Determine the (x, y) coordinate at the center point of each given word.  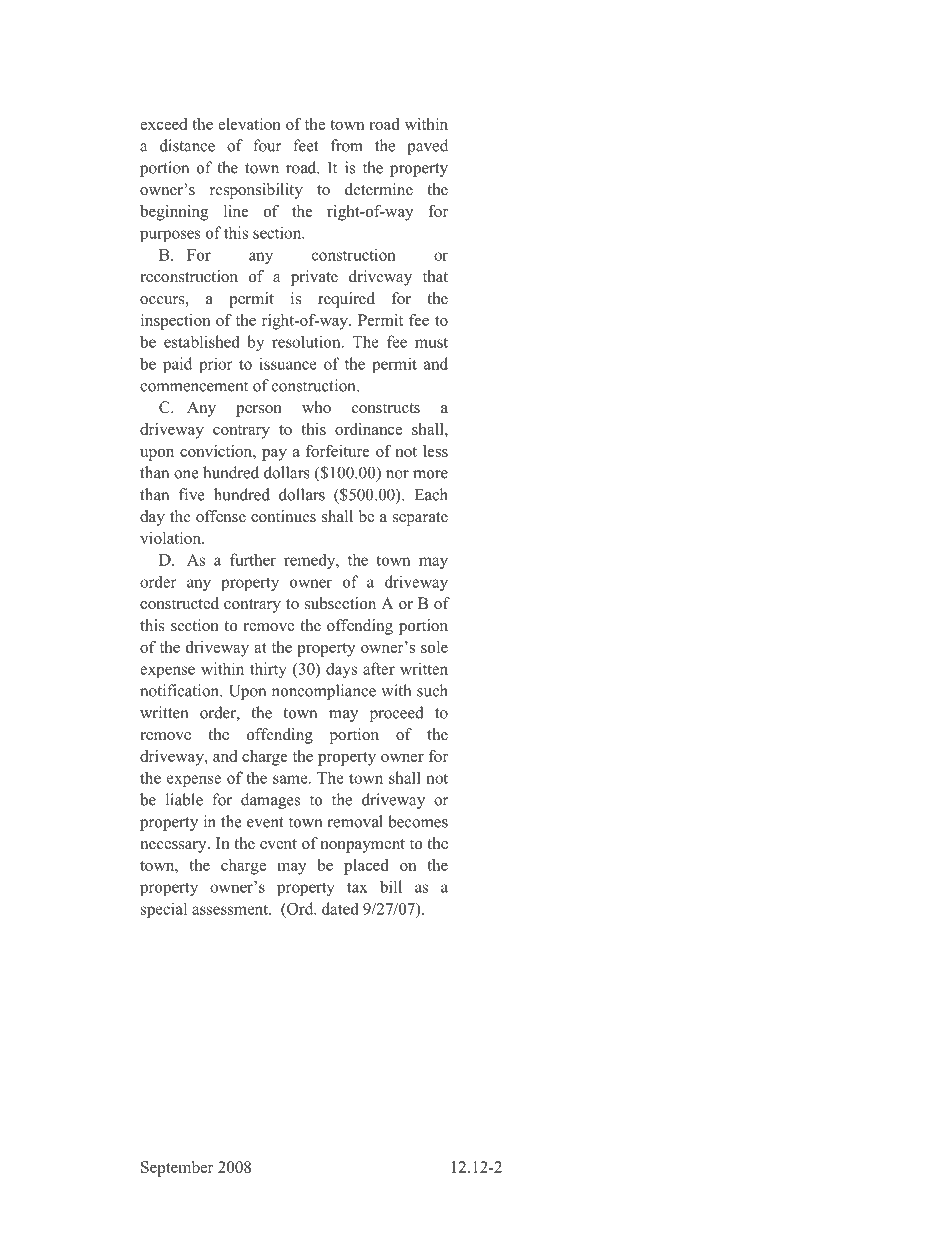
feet (305, 145)
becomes (418, 821)
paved (427, 147)
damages (270, 801)
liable (184, 799)
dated (340, 908)
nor (397, 474)
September (177, 1169)
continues (283, 516)
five (192, 494)
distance (187, 145)
